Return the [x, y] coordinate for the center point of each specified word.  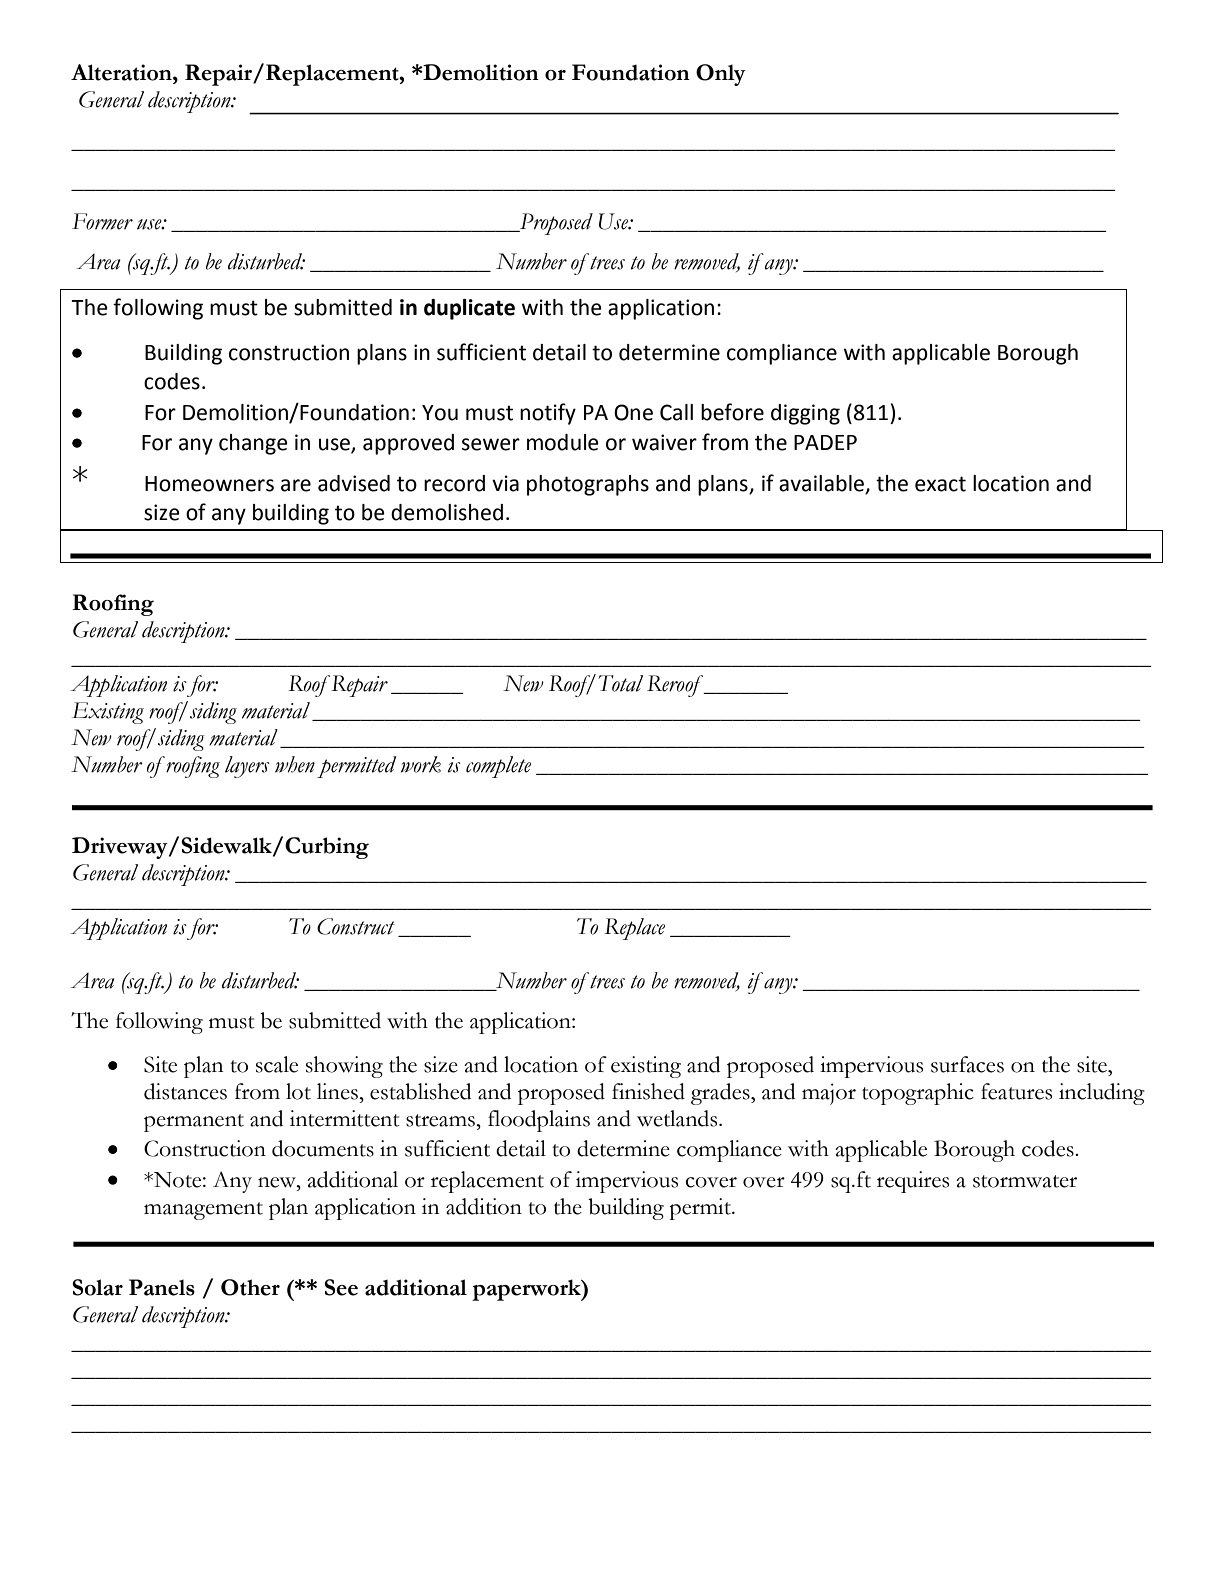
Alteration [122, 72]
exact [940, 484]
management [203, 1211]
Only [721, 75]
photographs [588, 485]
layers [247, 767]
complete [498, 767]
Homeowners [209, 484]
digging [805, 414]
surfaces [967, 1064]
